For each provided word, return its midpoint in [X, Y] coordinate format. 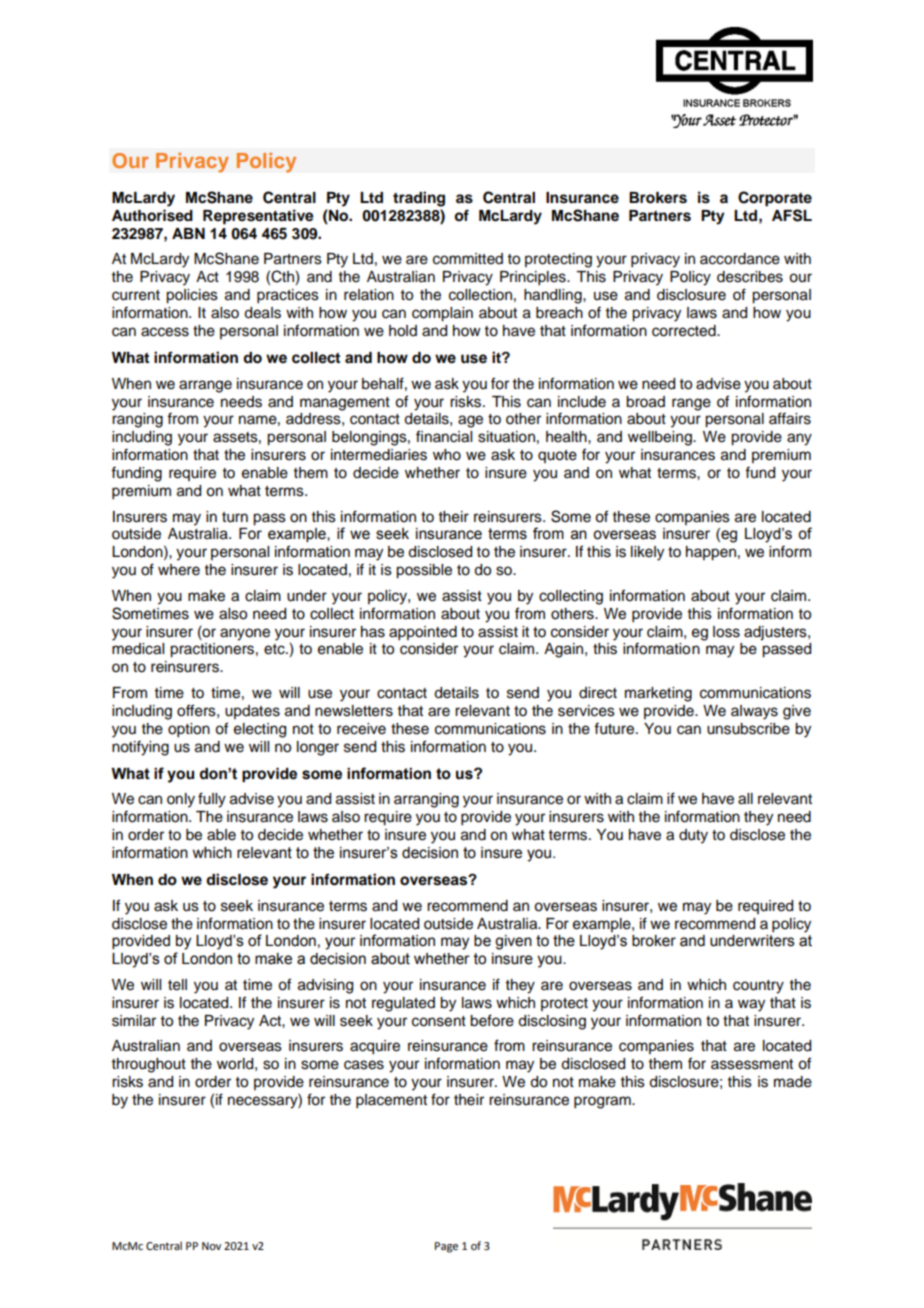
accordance [740, 259]
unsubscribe [748, 729]
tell [177, 985]
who [447, 455]
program [603, 1102]
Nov [211, 1246]
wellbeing [661, 438]
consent [439, 1021]
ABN [188, 233]
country [758, 987]
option [189, 730]
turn [235, 517]
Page [446, 1247]
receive [361, 729]
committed [468, 259]
